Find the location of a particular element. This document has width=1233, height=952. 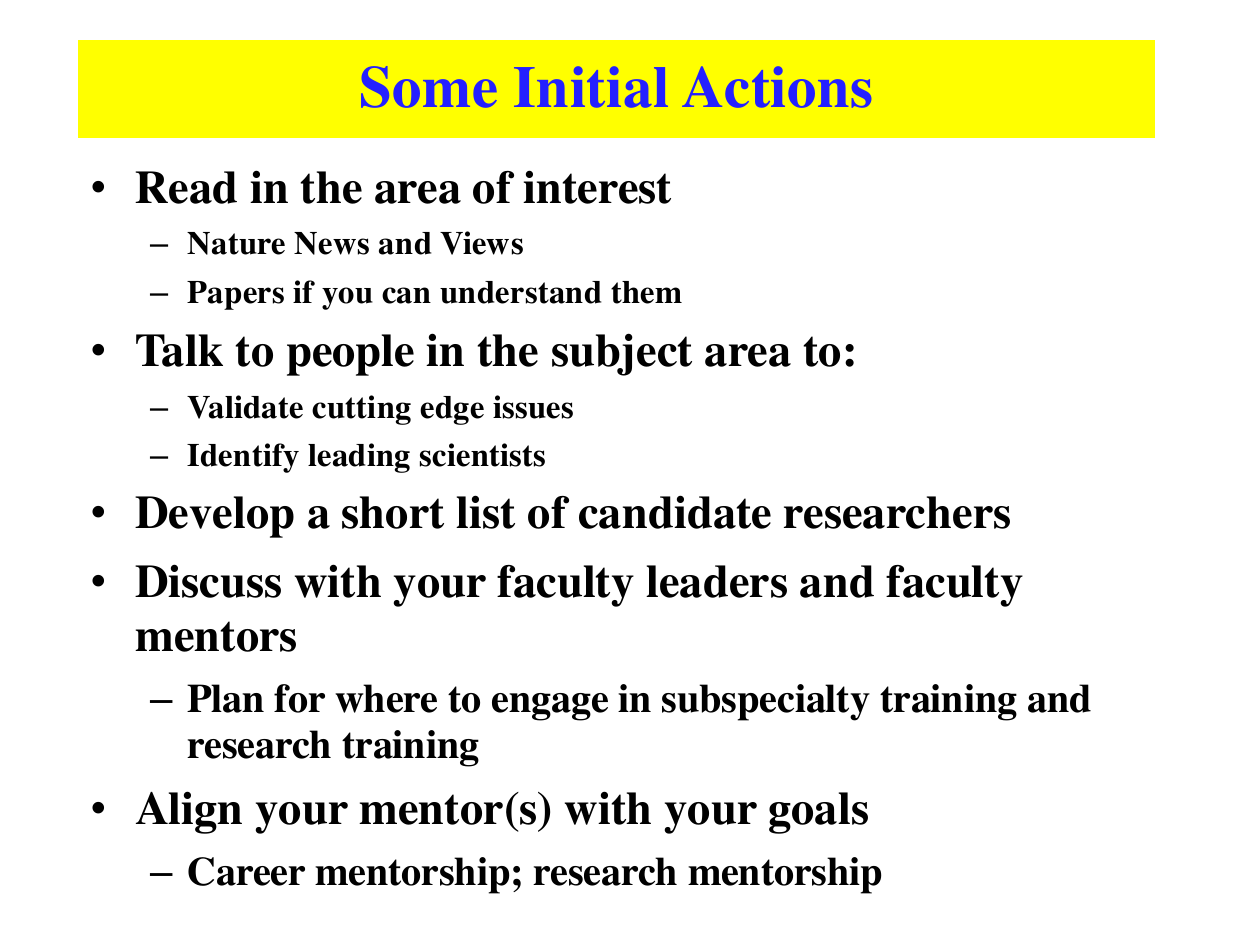

Discuss is located at coordinates (208, 581).
